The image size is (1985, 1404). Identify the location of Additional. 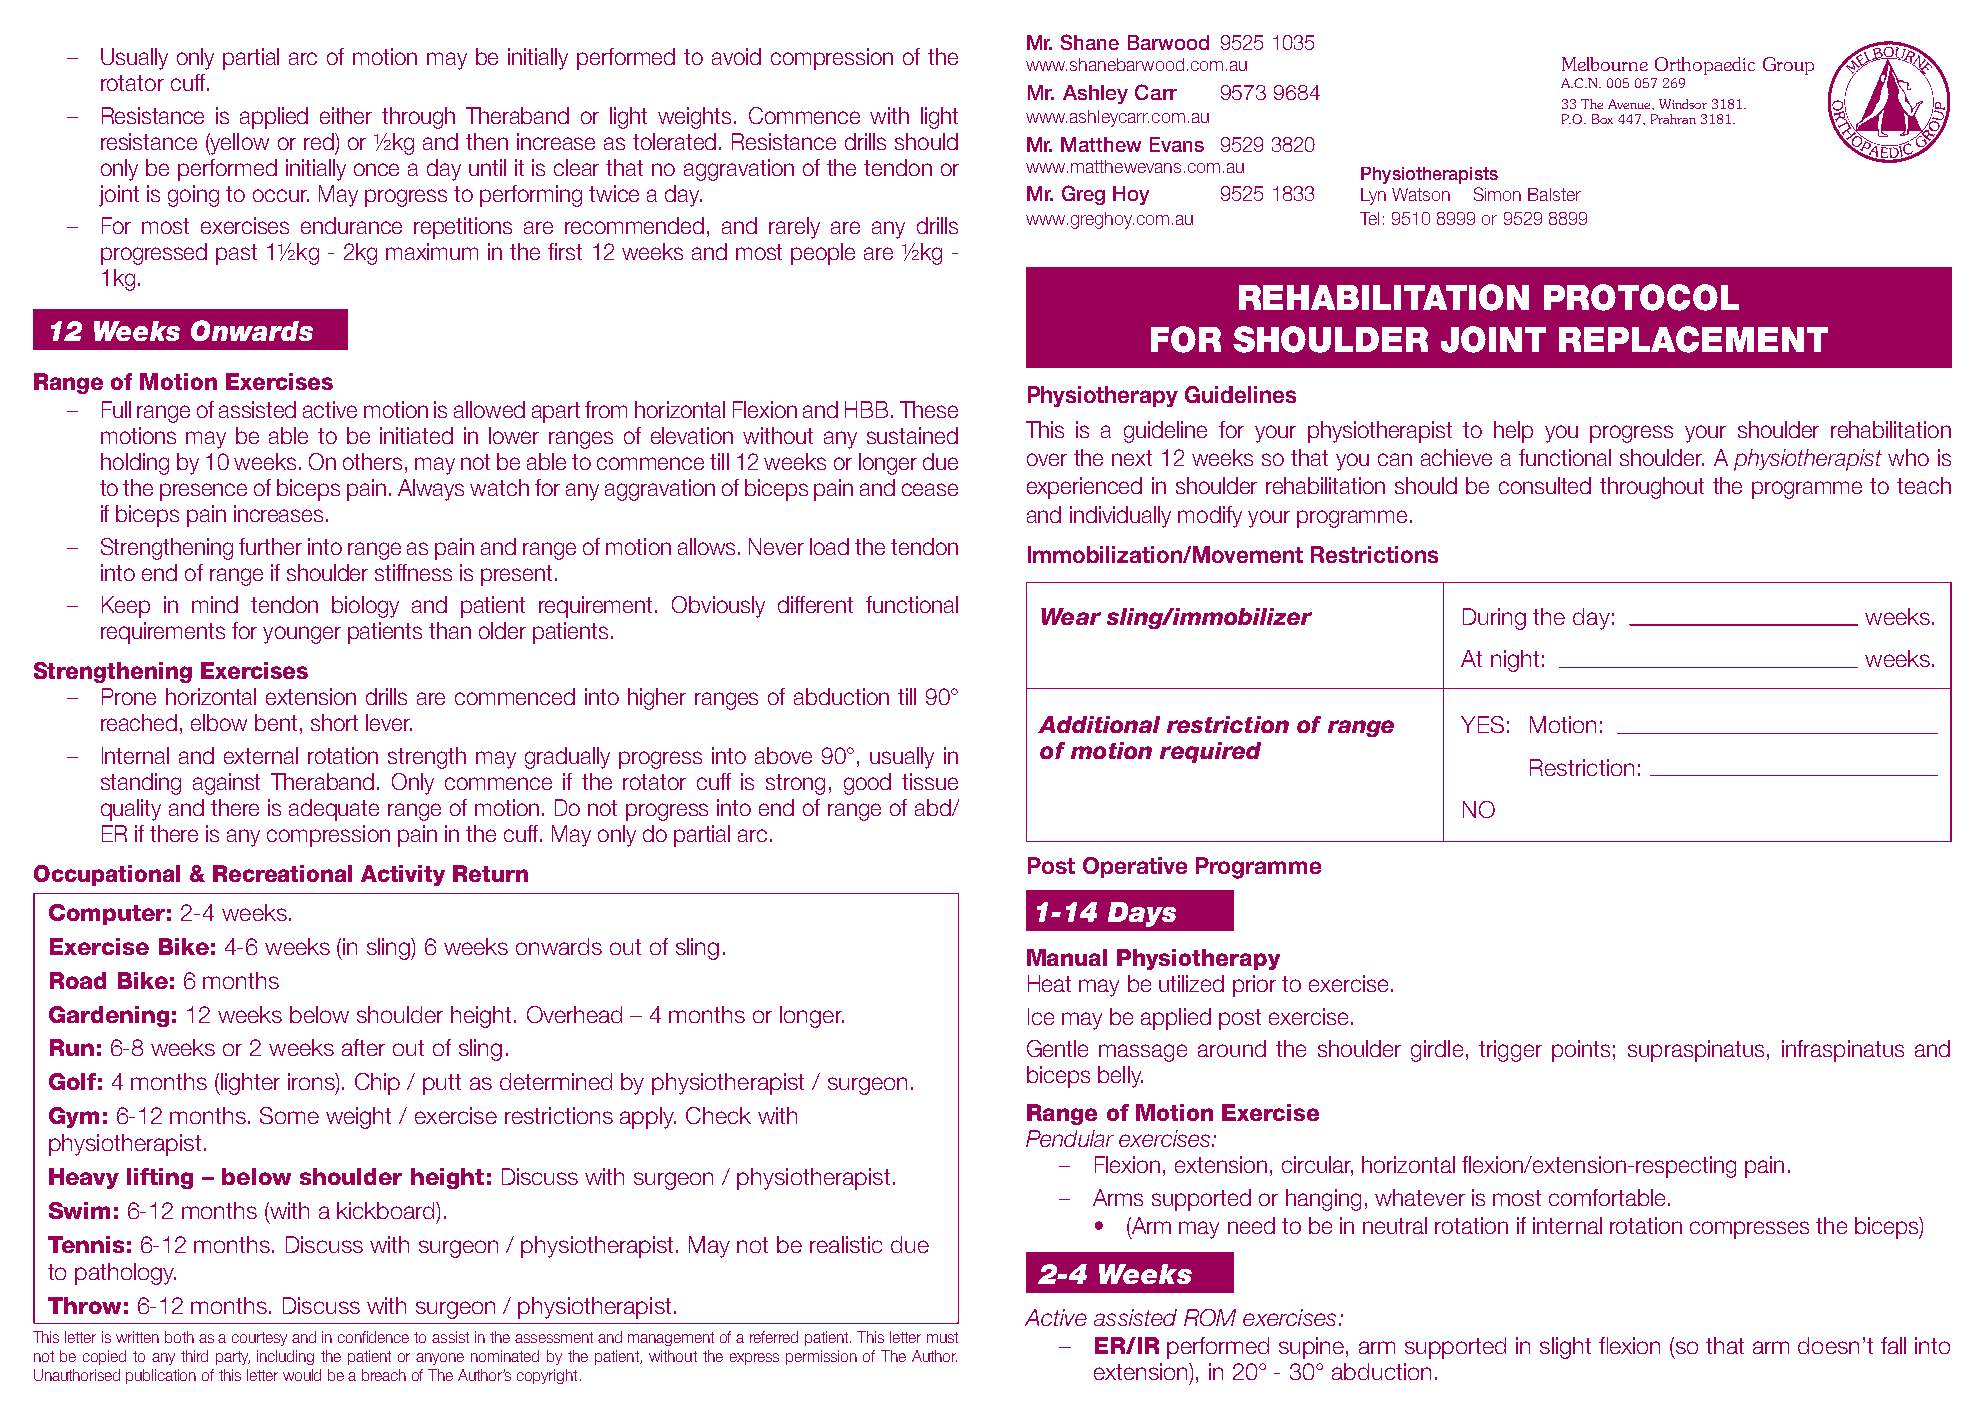
(1099, 724).
